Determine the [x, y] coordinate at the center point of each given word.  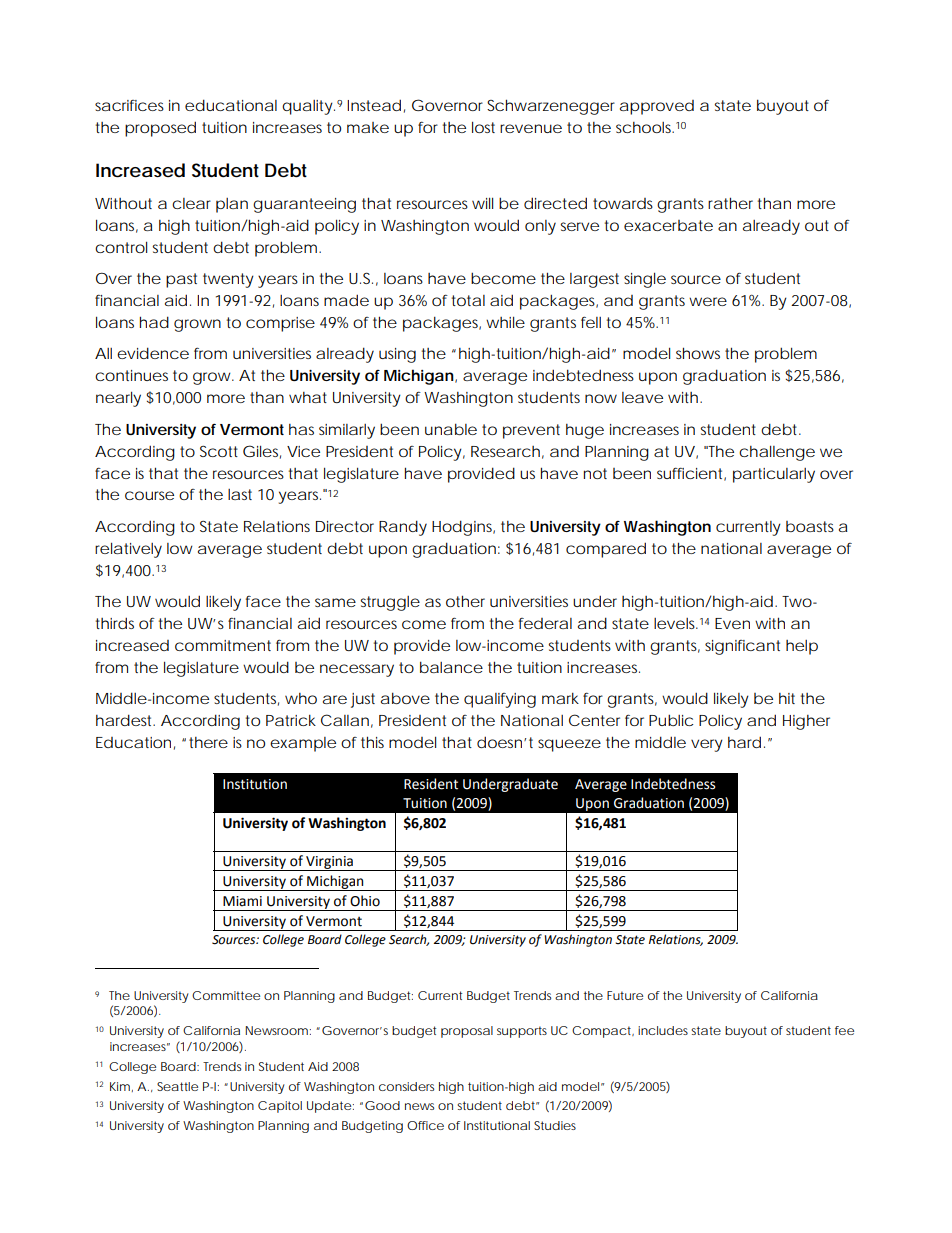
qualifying [500, 700]
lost [483, 127]
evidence [153, 353]
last [240, 494]
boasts [810, 526]
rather [730, 203]
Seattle [177, 1086]
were [708, 301]
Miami [242, 901]
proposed [160, 129]
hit [787, 698]
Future [625, 995]
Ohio [365, 901]
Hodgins [463, 528]
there [208, 742]
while [505, 322]
